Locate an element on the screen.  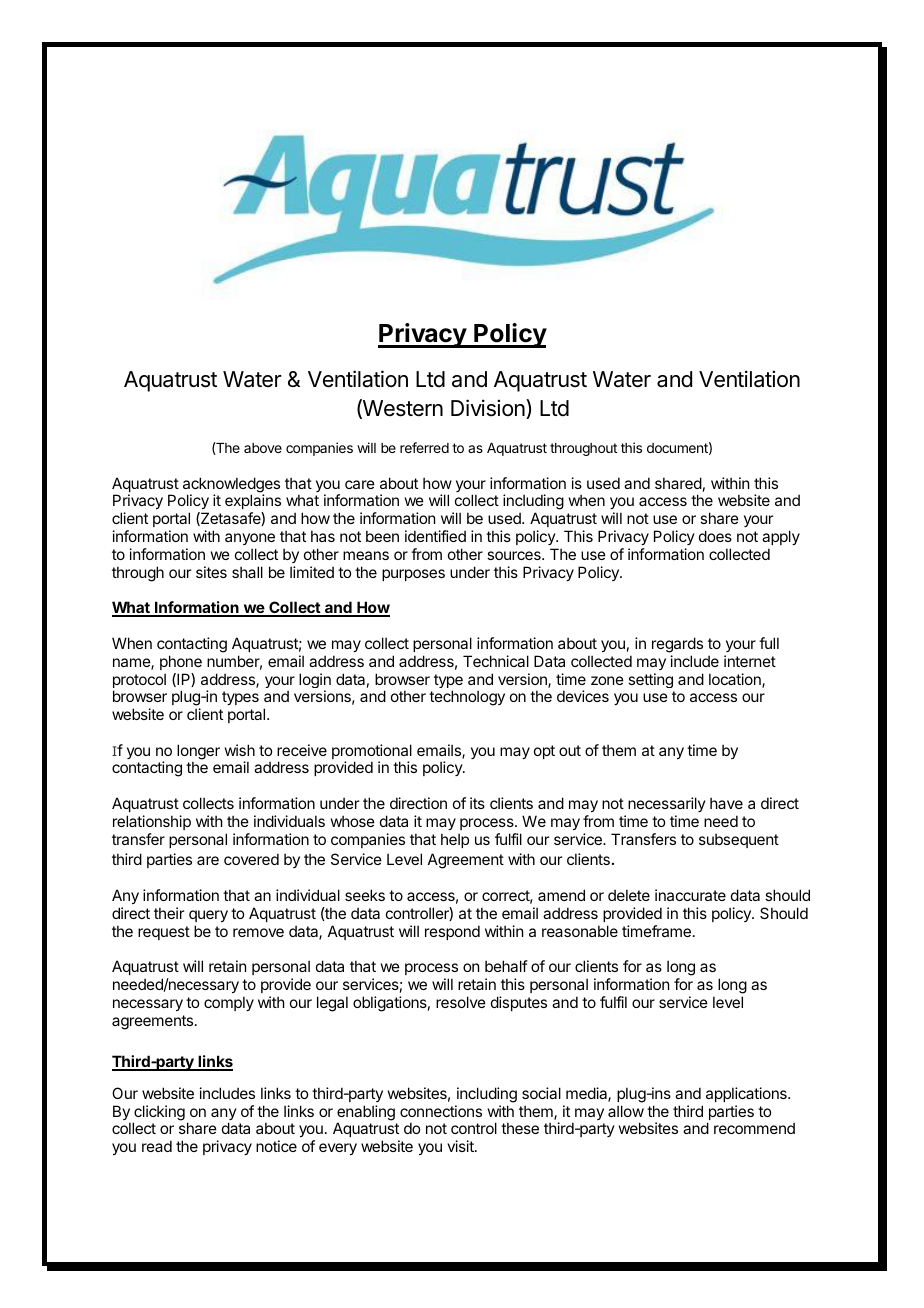
Technical is located at coordinates (496, 661).
